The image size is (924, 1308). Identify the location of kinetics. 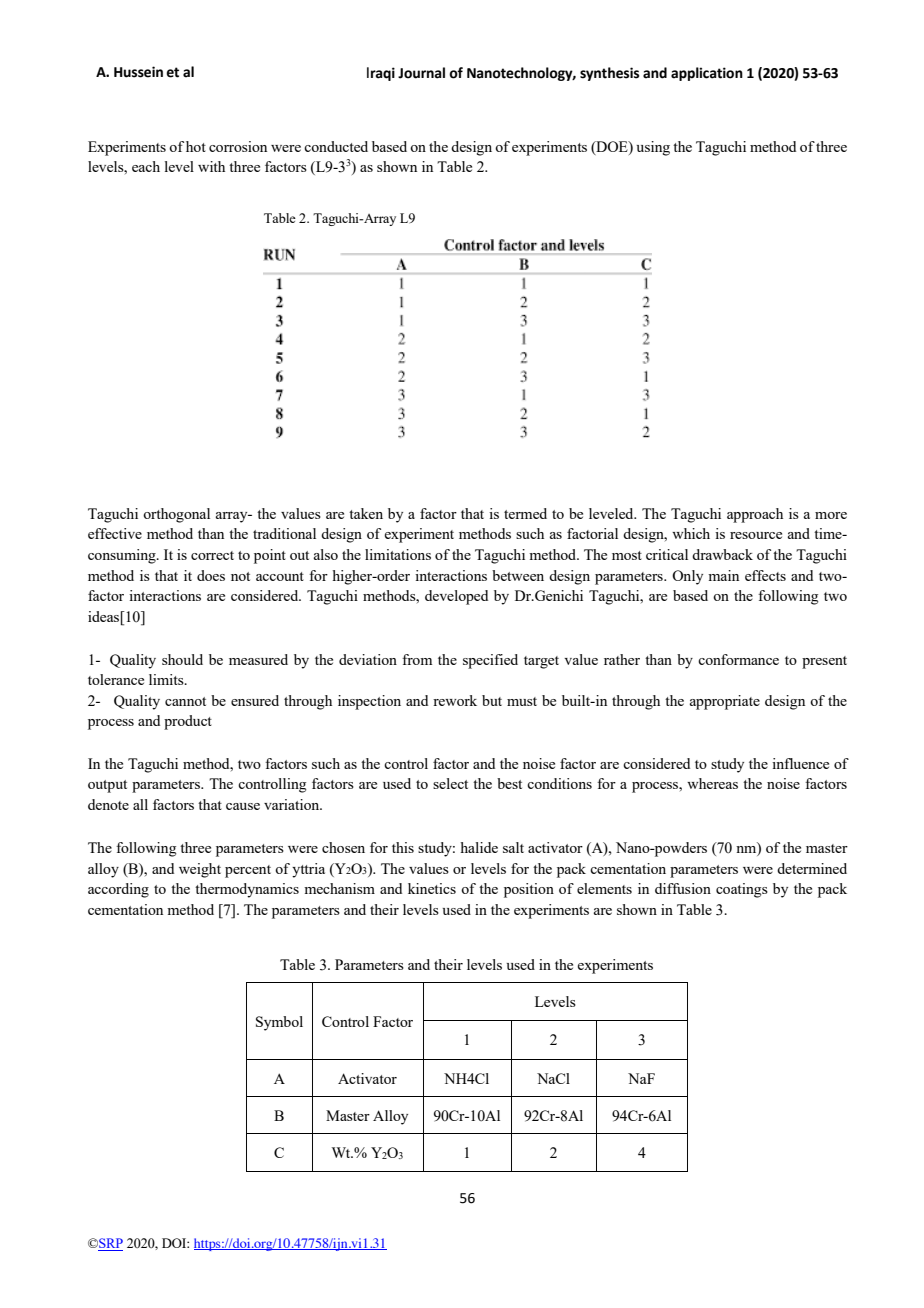
(432, 888).
